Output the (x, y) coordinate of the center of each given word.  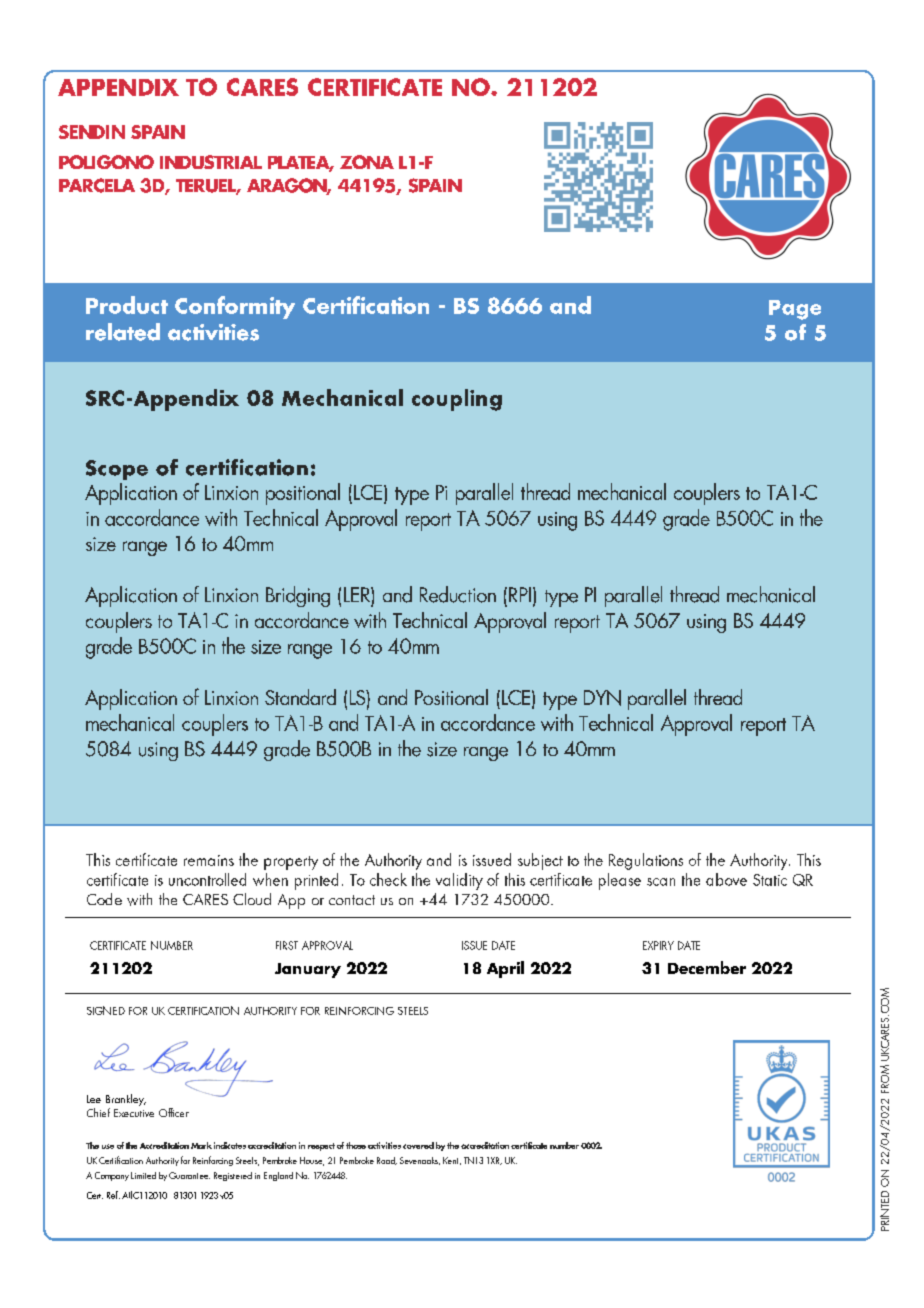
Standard (300, 697)
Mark (201, 1145)
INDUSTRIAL (211, 162)
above (726, 879)
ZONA (367, 162)
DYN (602, 698)
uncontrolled (207, 879)
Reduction (458, 594)
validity (459, 881)
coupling (457, 400)
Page (795, 310)
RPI (520, 594)
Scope (117, 470)
